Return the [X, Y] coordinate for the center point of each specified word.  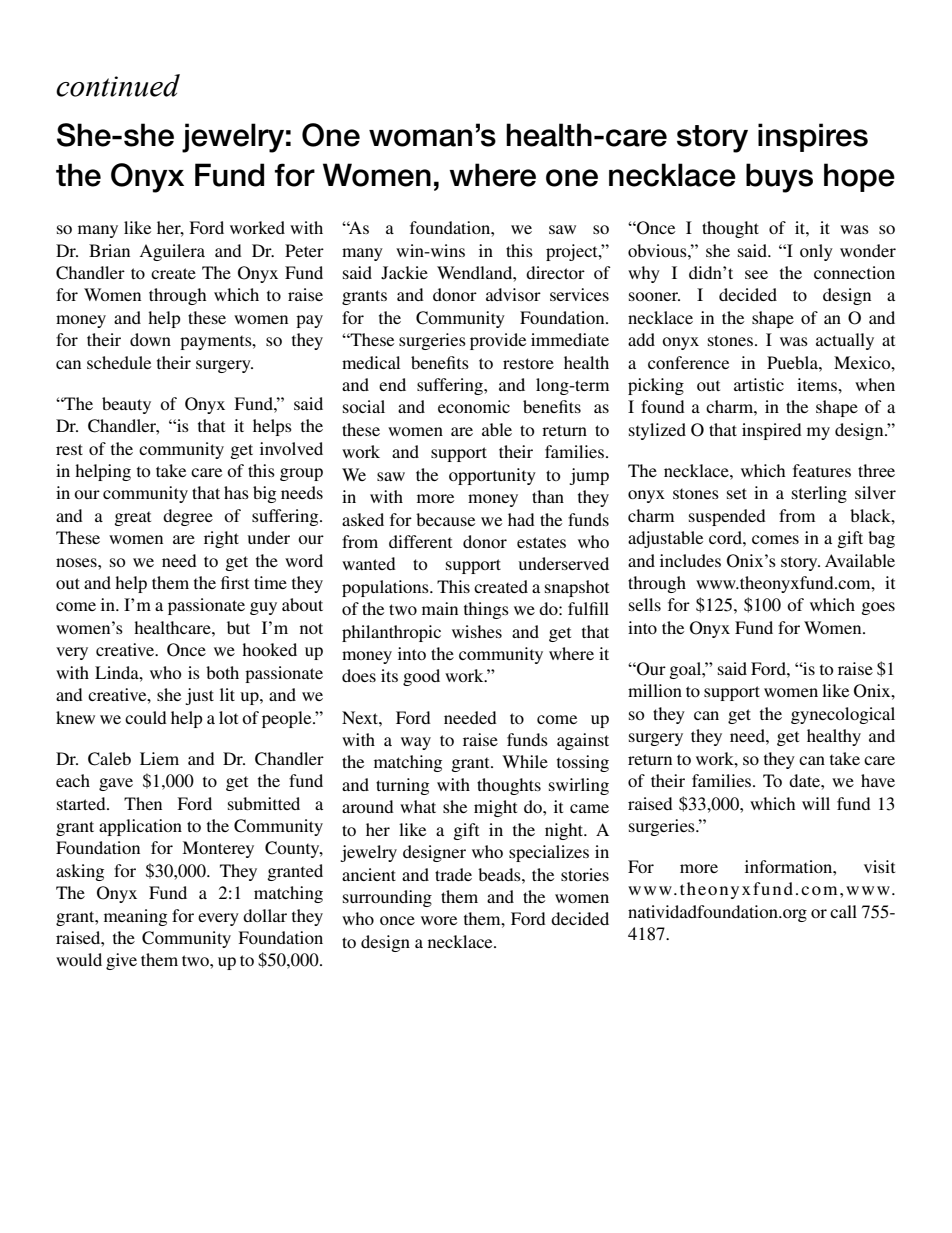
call [843, 911]
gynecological [843, 715]
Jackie [404, 273]
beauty [126, 405]
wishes [477, 631]
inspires [813, 137]
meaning [135, 917]
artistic [759, 384]
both [222, 672]
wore [439, 920]
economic [474, 406]
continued [118, 85]
